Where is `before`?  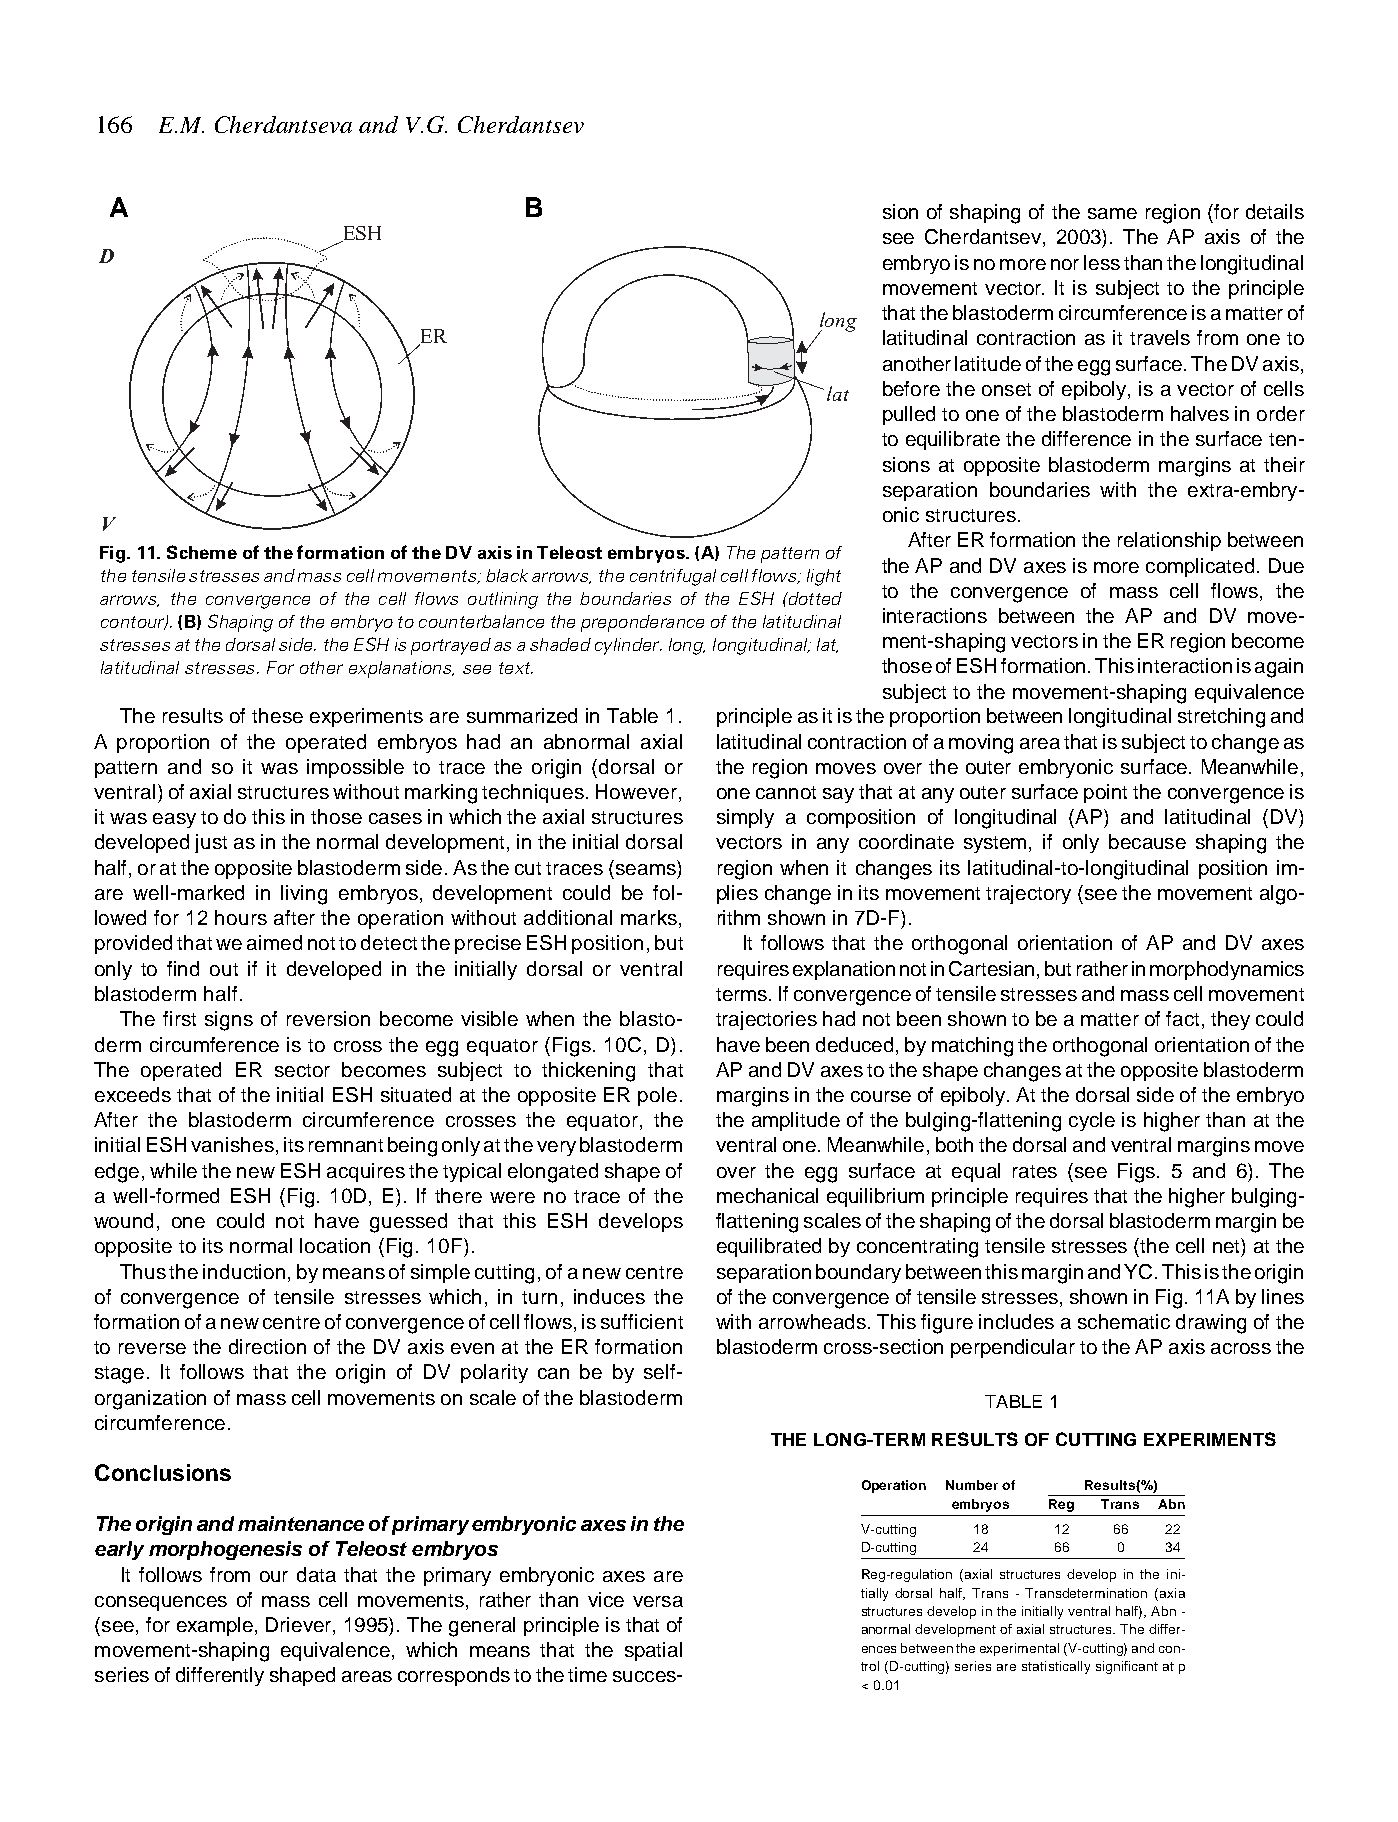 before is located at coordinates (911, 388).
